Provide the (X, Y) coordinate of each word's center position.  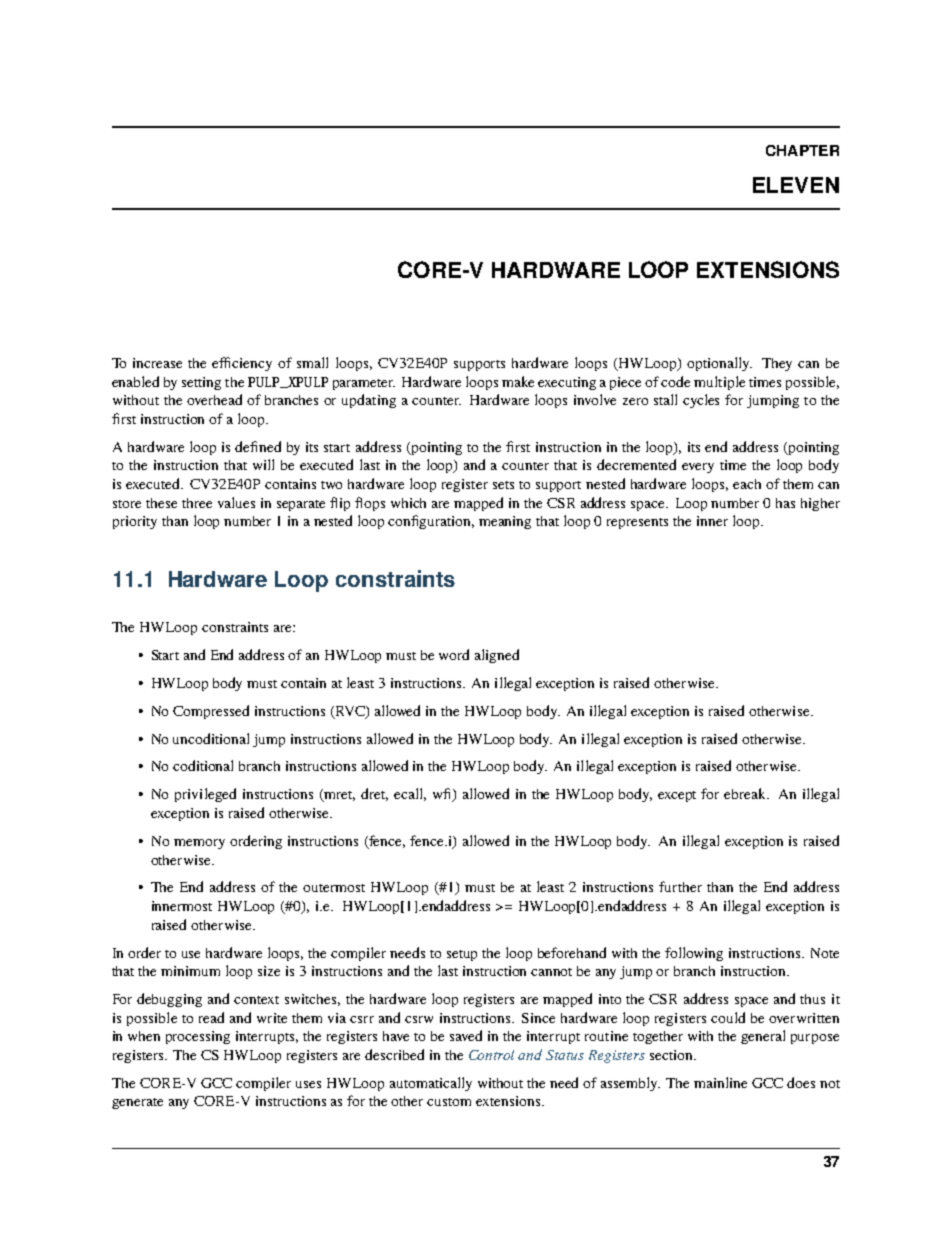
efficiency (242, 364)
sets (503, 485)
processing (198, 1037)
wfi (443, 795)
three (197, 503)
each (747, 484)
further (680, 886)
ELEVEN (796, 185)
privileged (205, 795)
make (518, 381)
